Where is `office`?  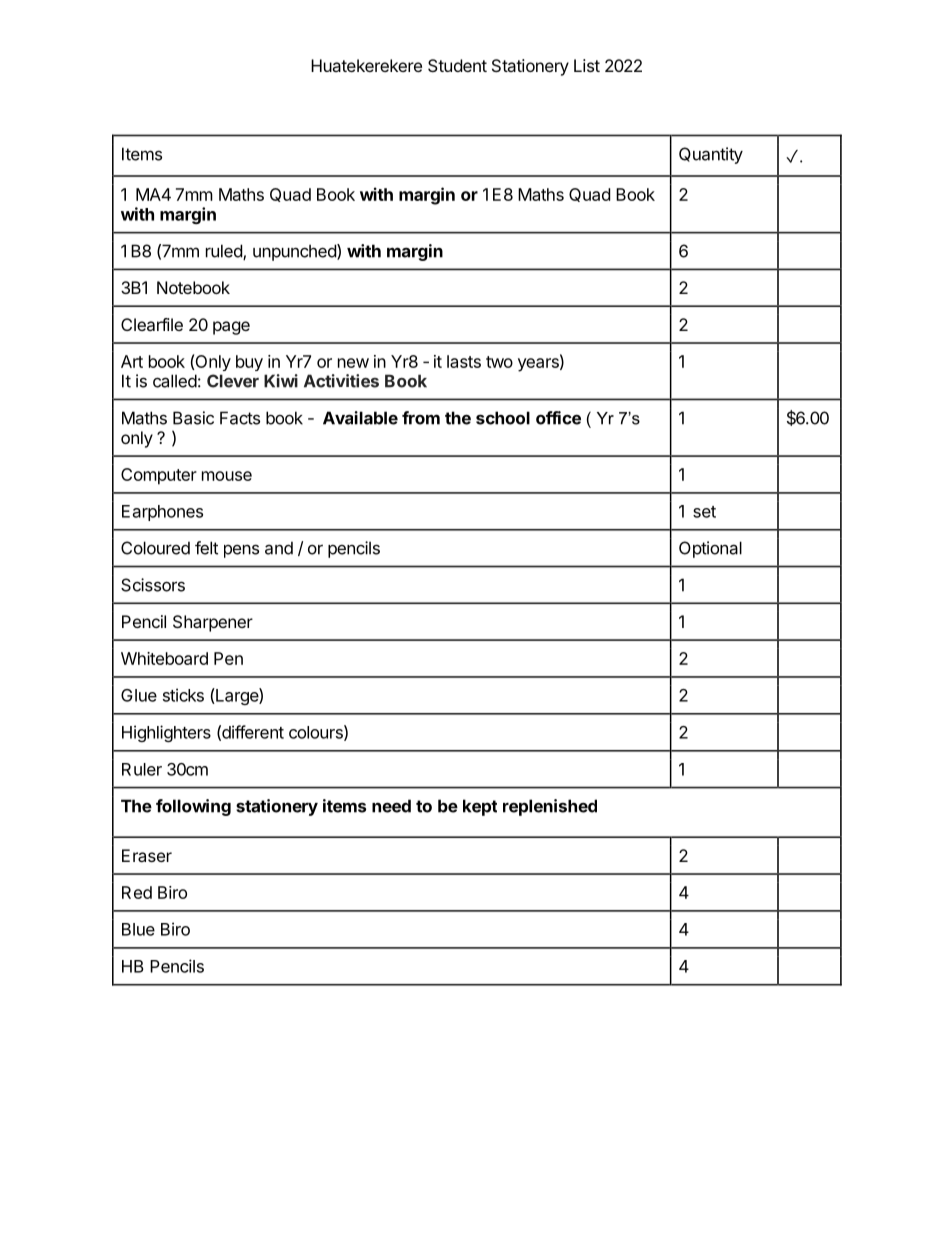
office is located at coordinates (558, 418).
